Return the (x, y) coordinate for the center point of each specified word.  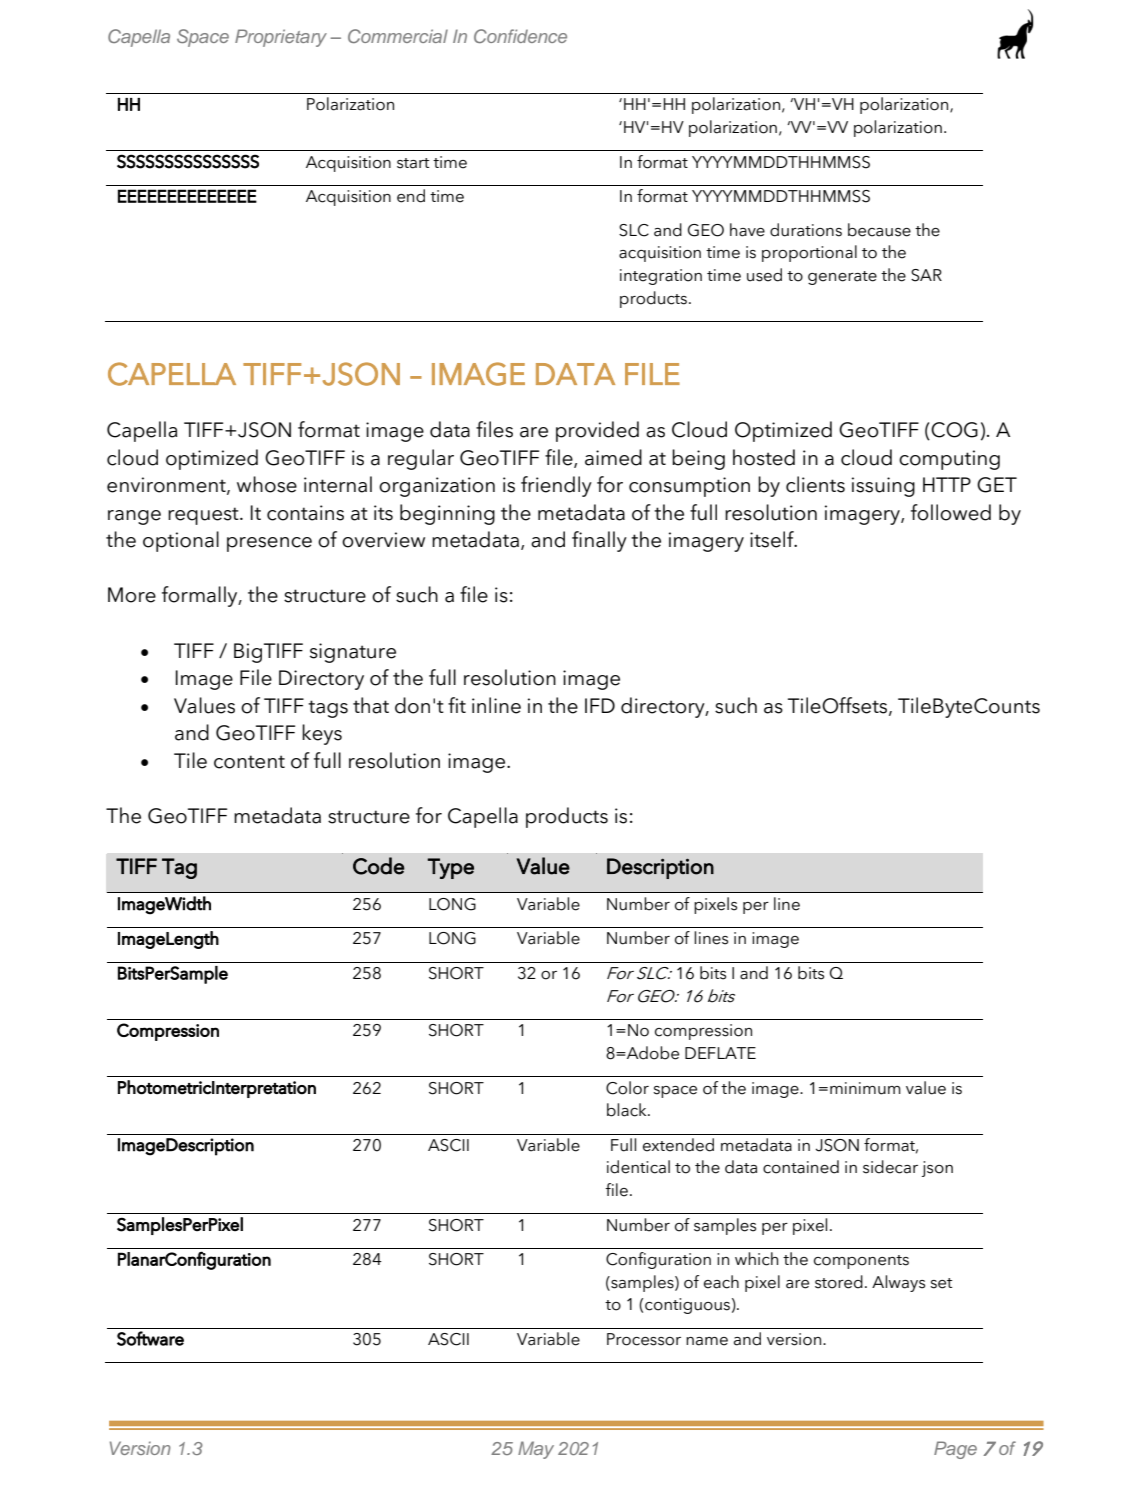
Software (150, 1338)
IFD (600, 705)
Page (955, 1450)
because (879, 230)
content (249, 762)
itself (773, 539)
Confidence (520, 36)
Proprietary (281, 38)
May (536, 1450)
